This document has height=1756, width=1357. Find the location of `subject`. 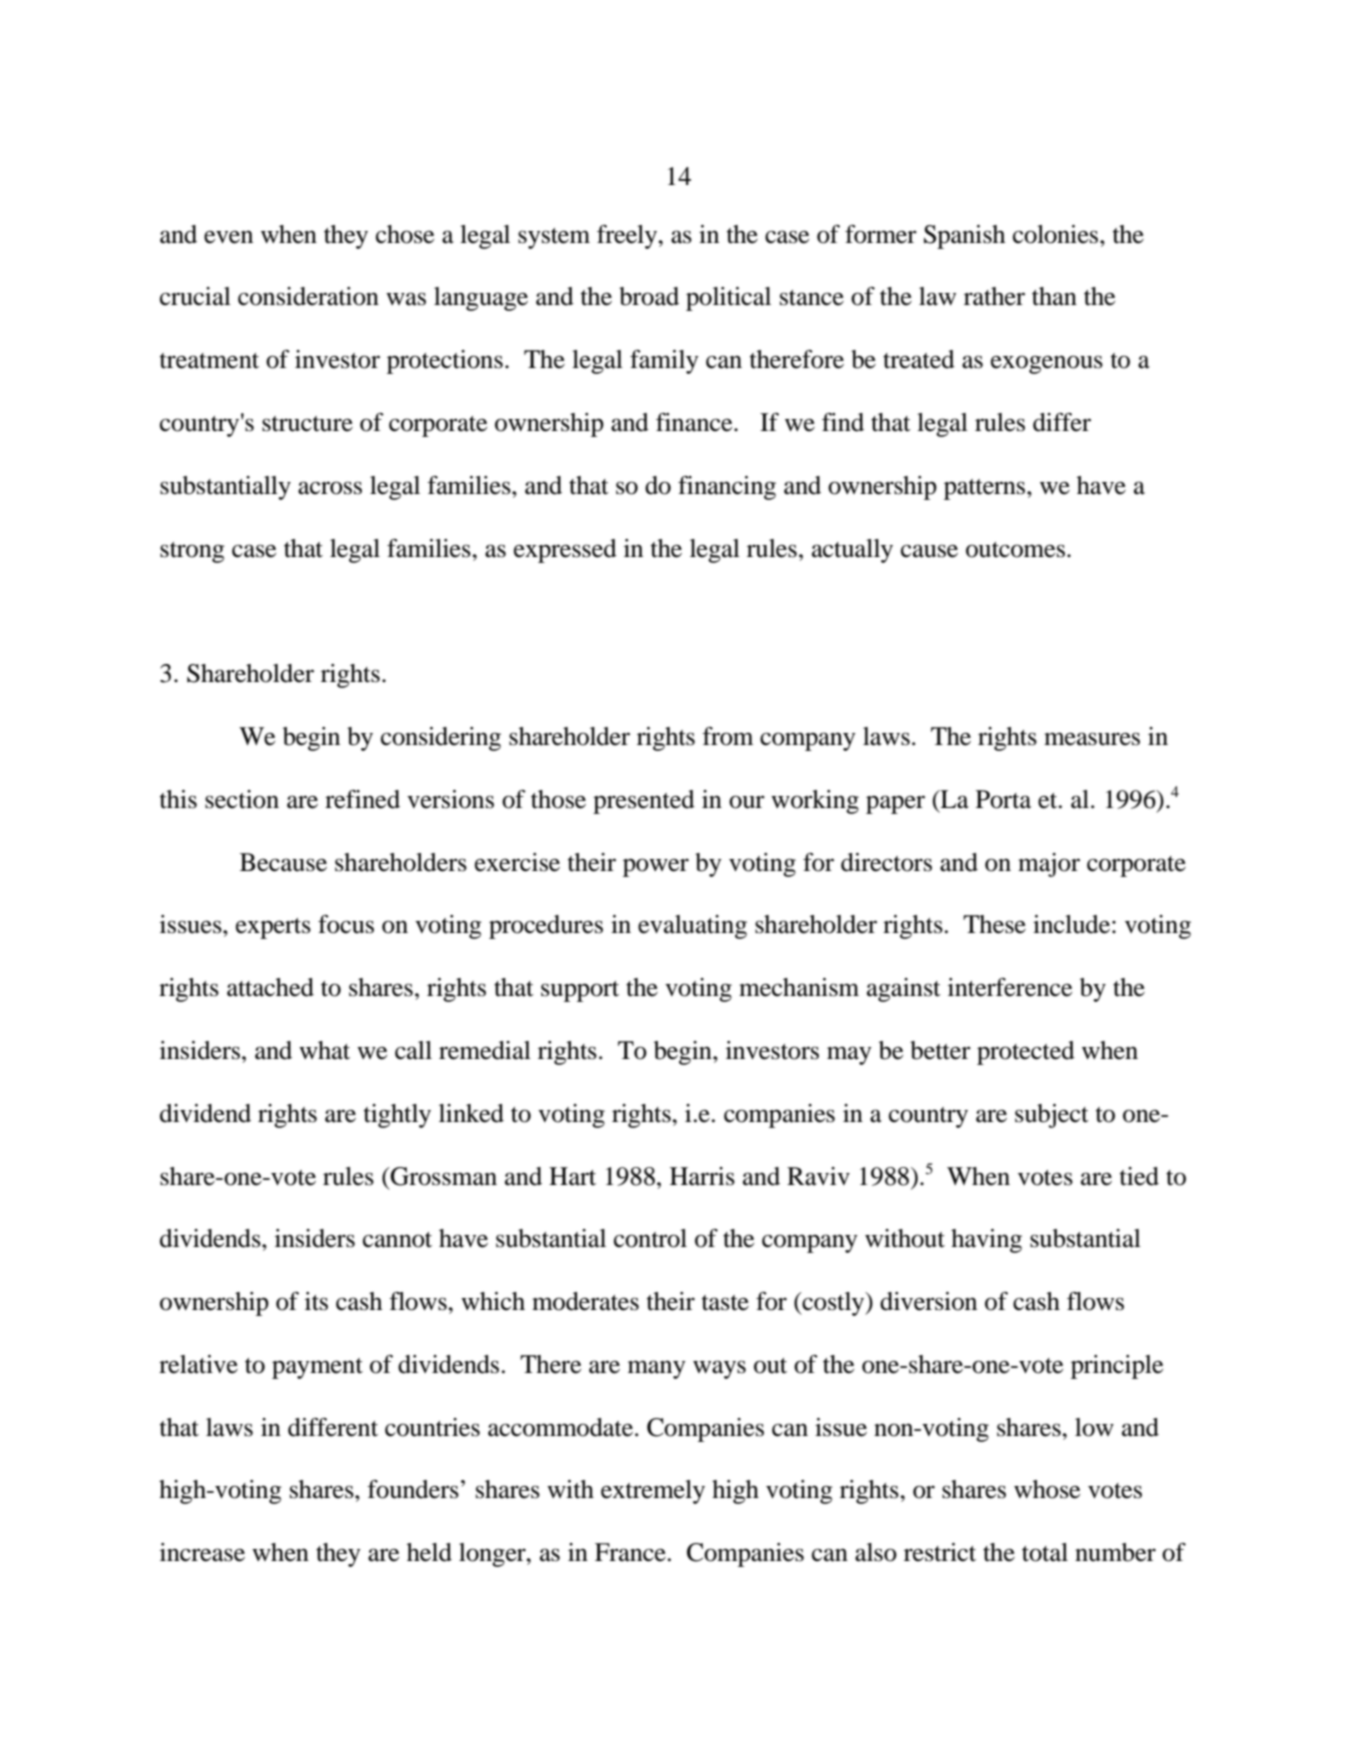

subject is located at coordinates (1052, 1116).
